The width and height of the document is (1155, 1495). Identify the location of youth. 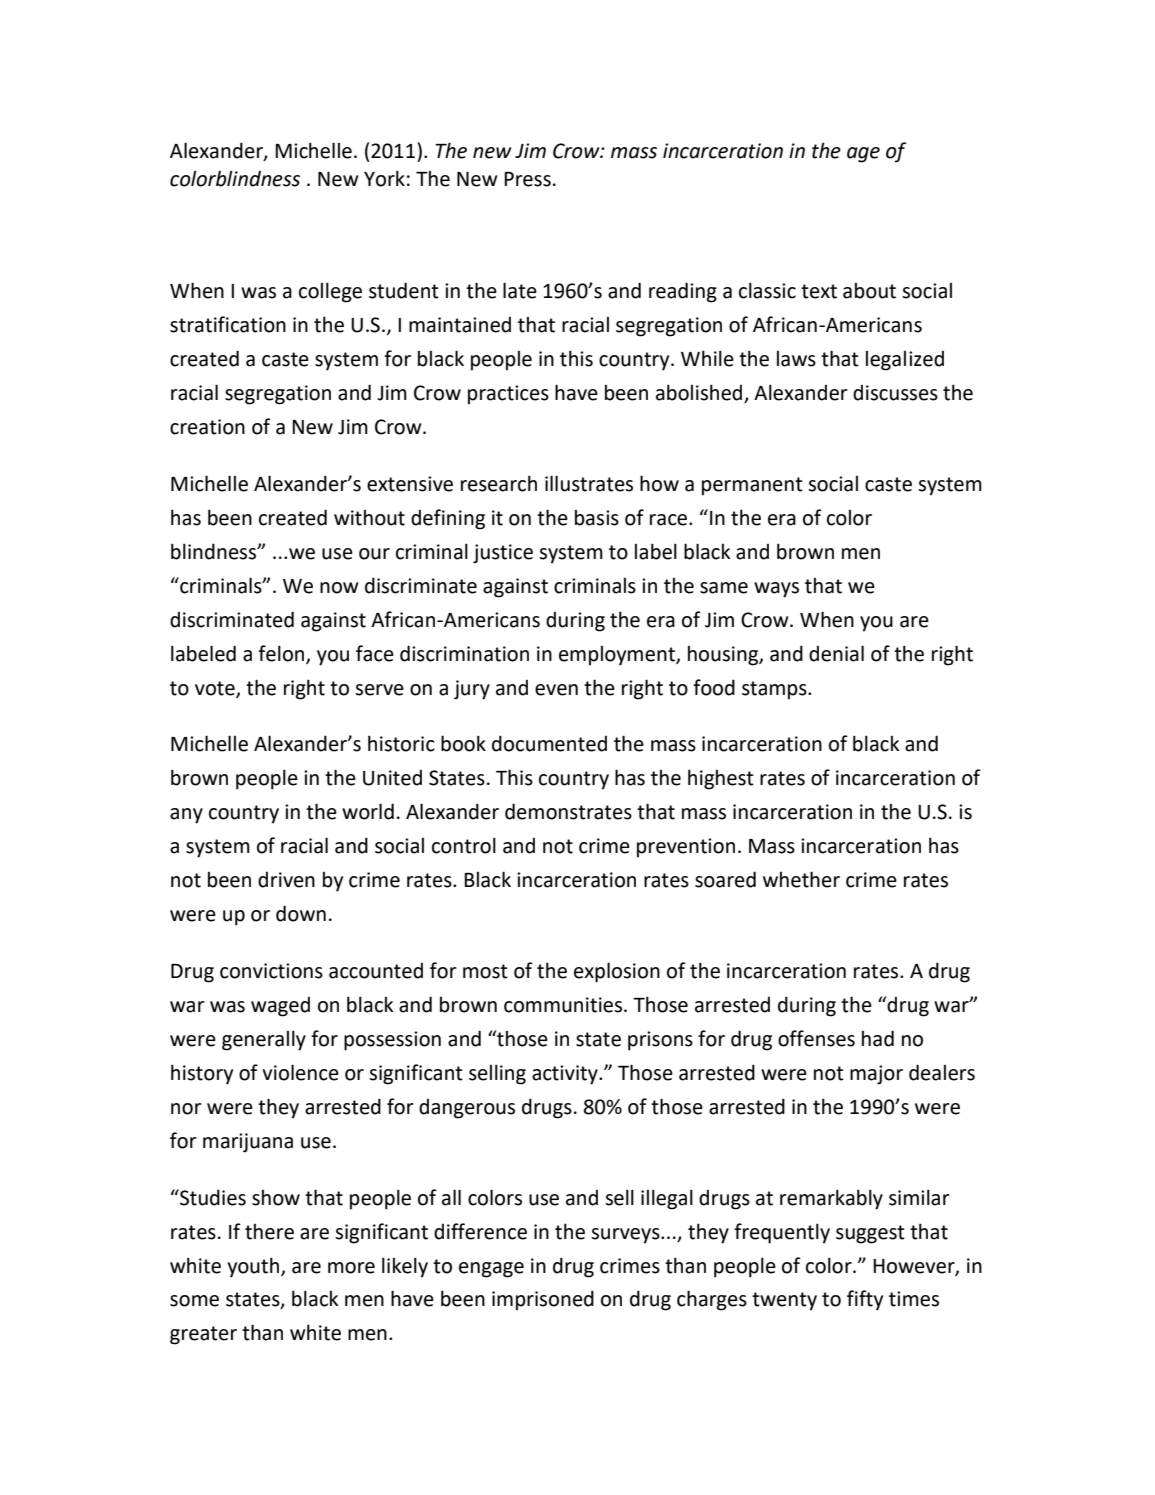
(255, 1267).
